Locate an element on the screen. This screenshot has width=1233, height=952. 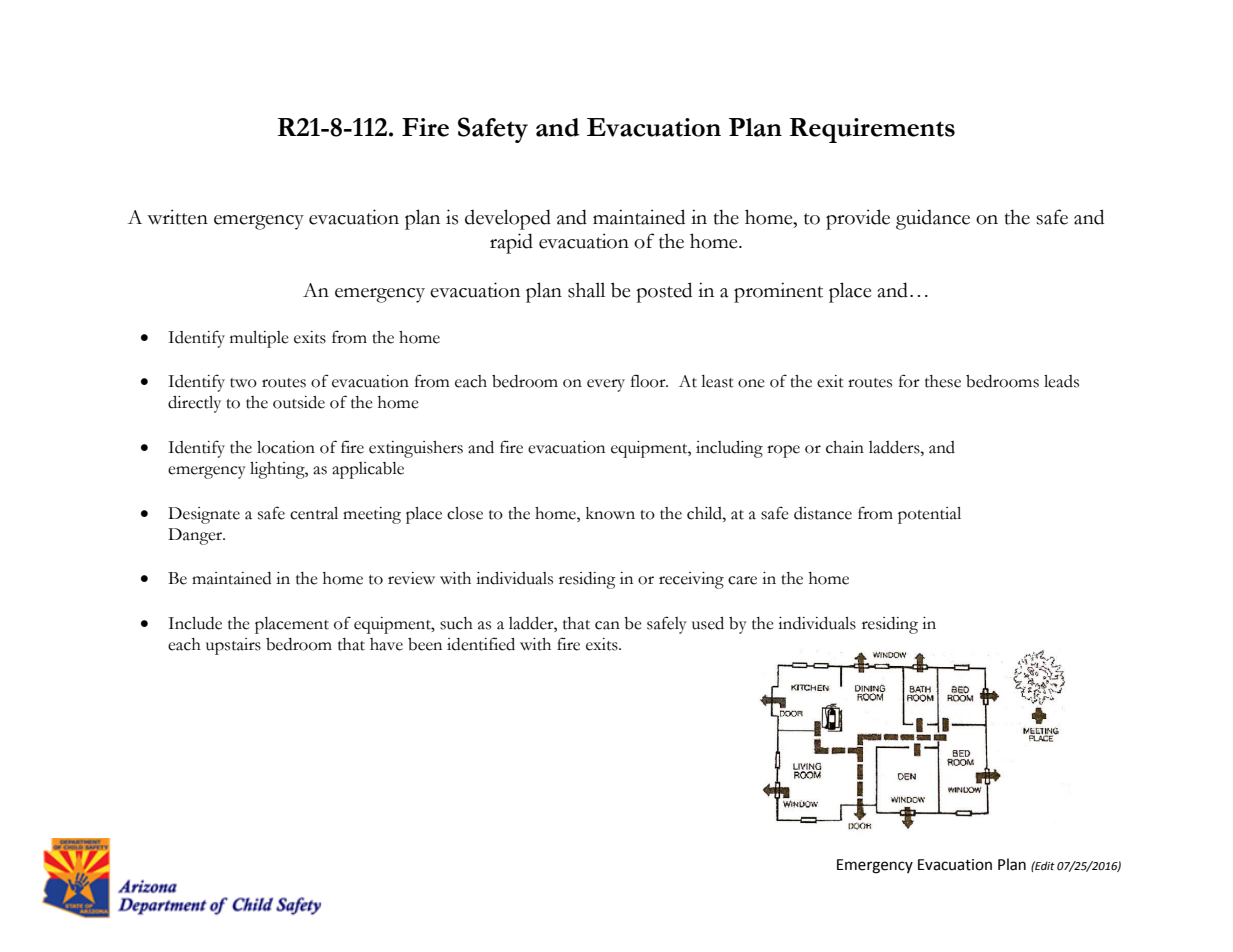
guidance is located at coordinates (933, 219).
